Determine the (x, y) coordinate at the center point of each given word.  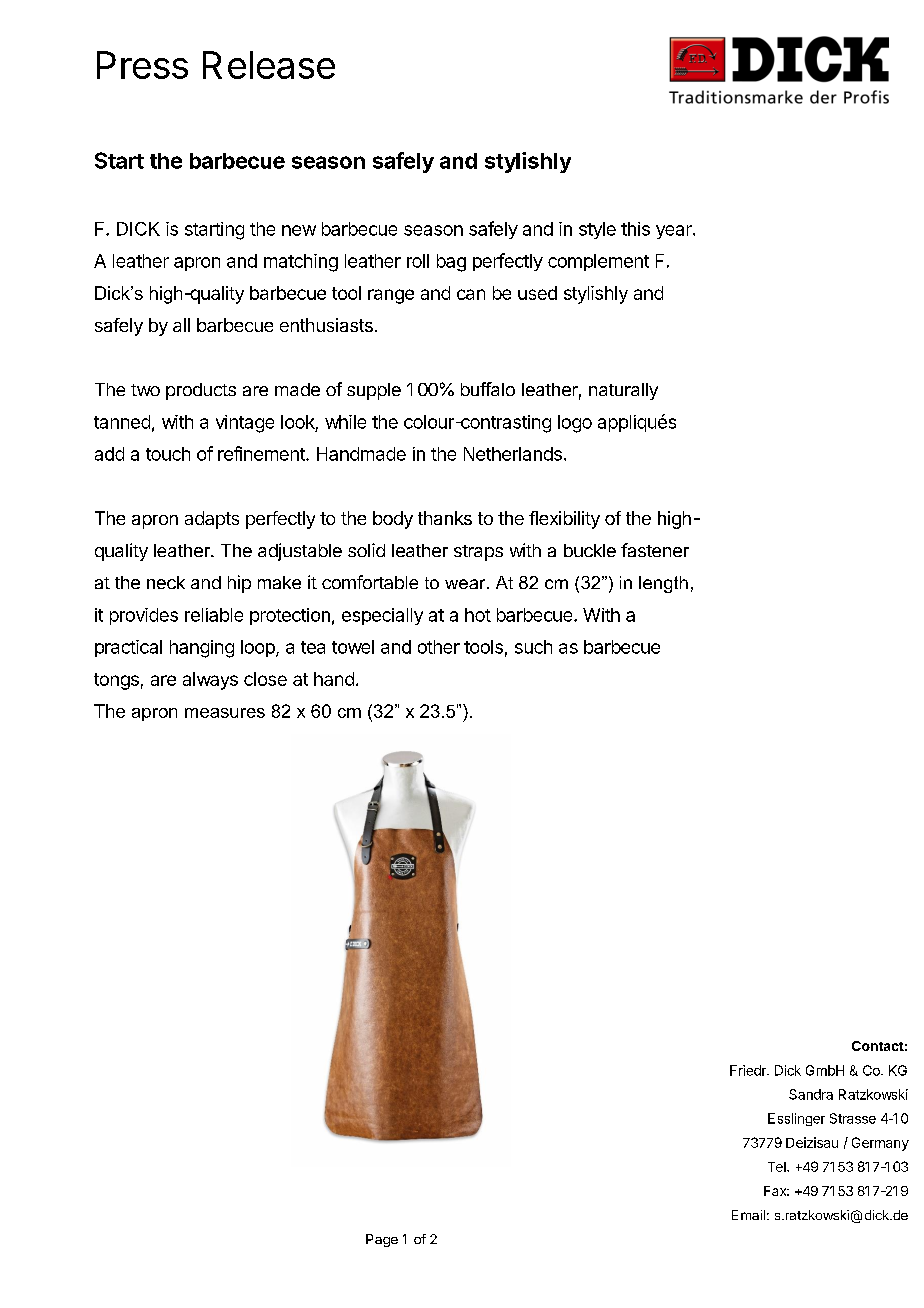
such (533, 647)
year (675, 232)
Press (142, 65)
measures (225, 713)
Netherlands (513, 454)
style (597, 230)
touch (168, 454)
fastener (655, 550)
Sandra (811, 1094)
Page (382, 1240)
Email (748, 1215)
